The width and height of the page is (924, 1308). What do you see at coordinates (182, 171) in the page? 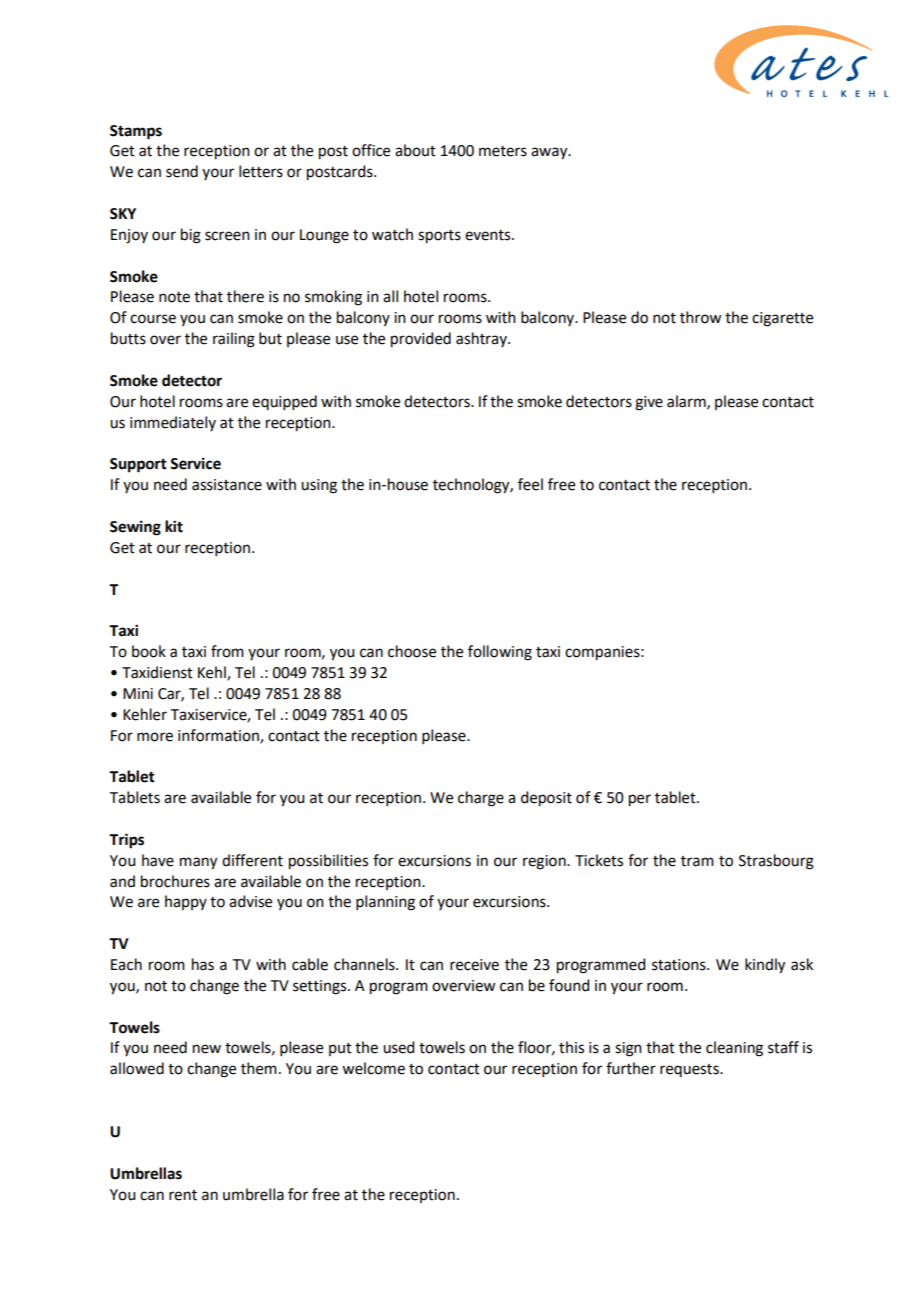
I see `send` at bounding box center [182, 171].
